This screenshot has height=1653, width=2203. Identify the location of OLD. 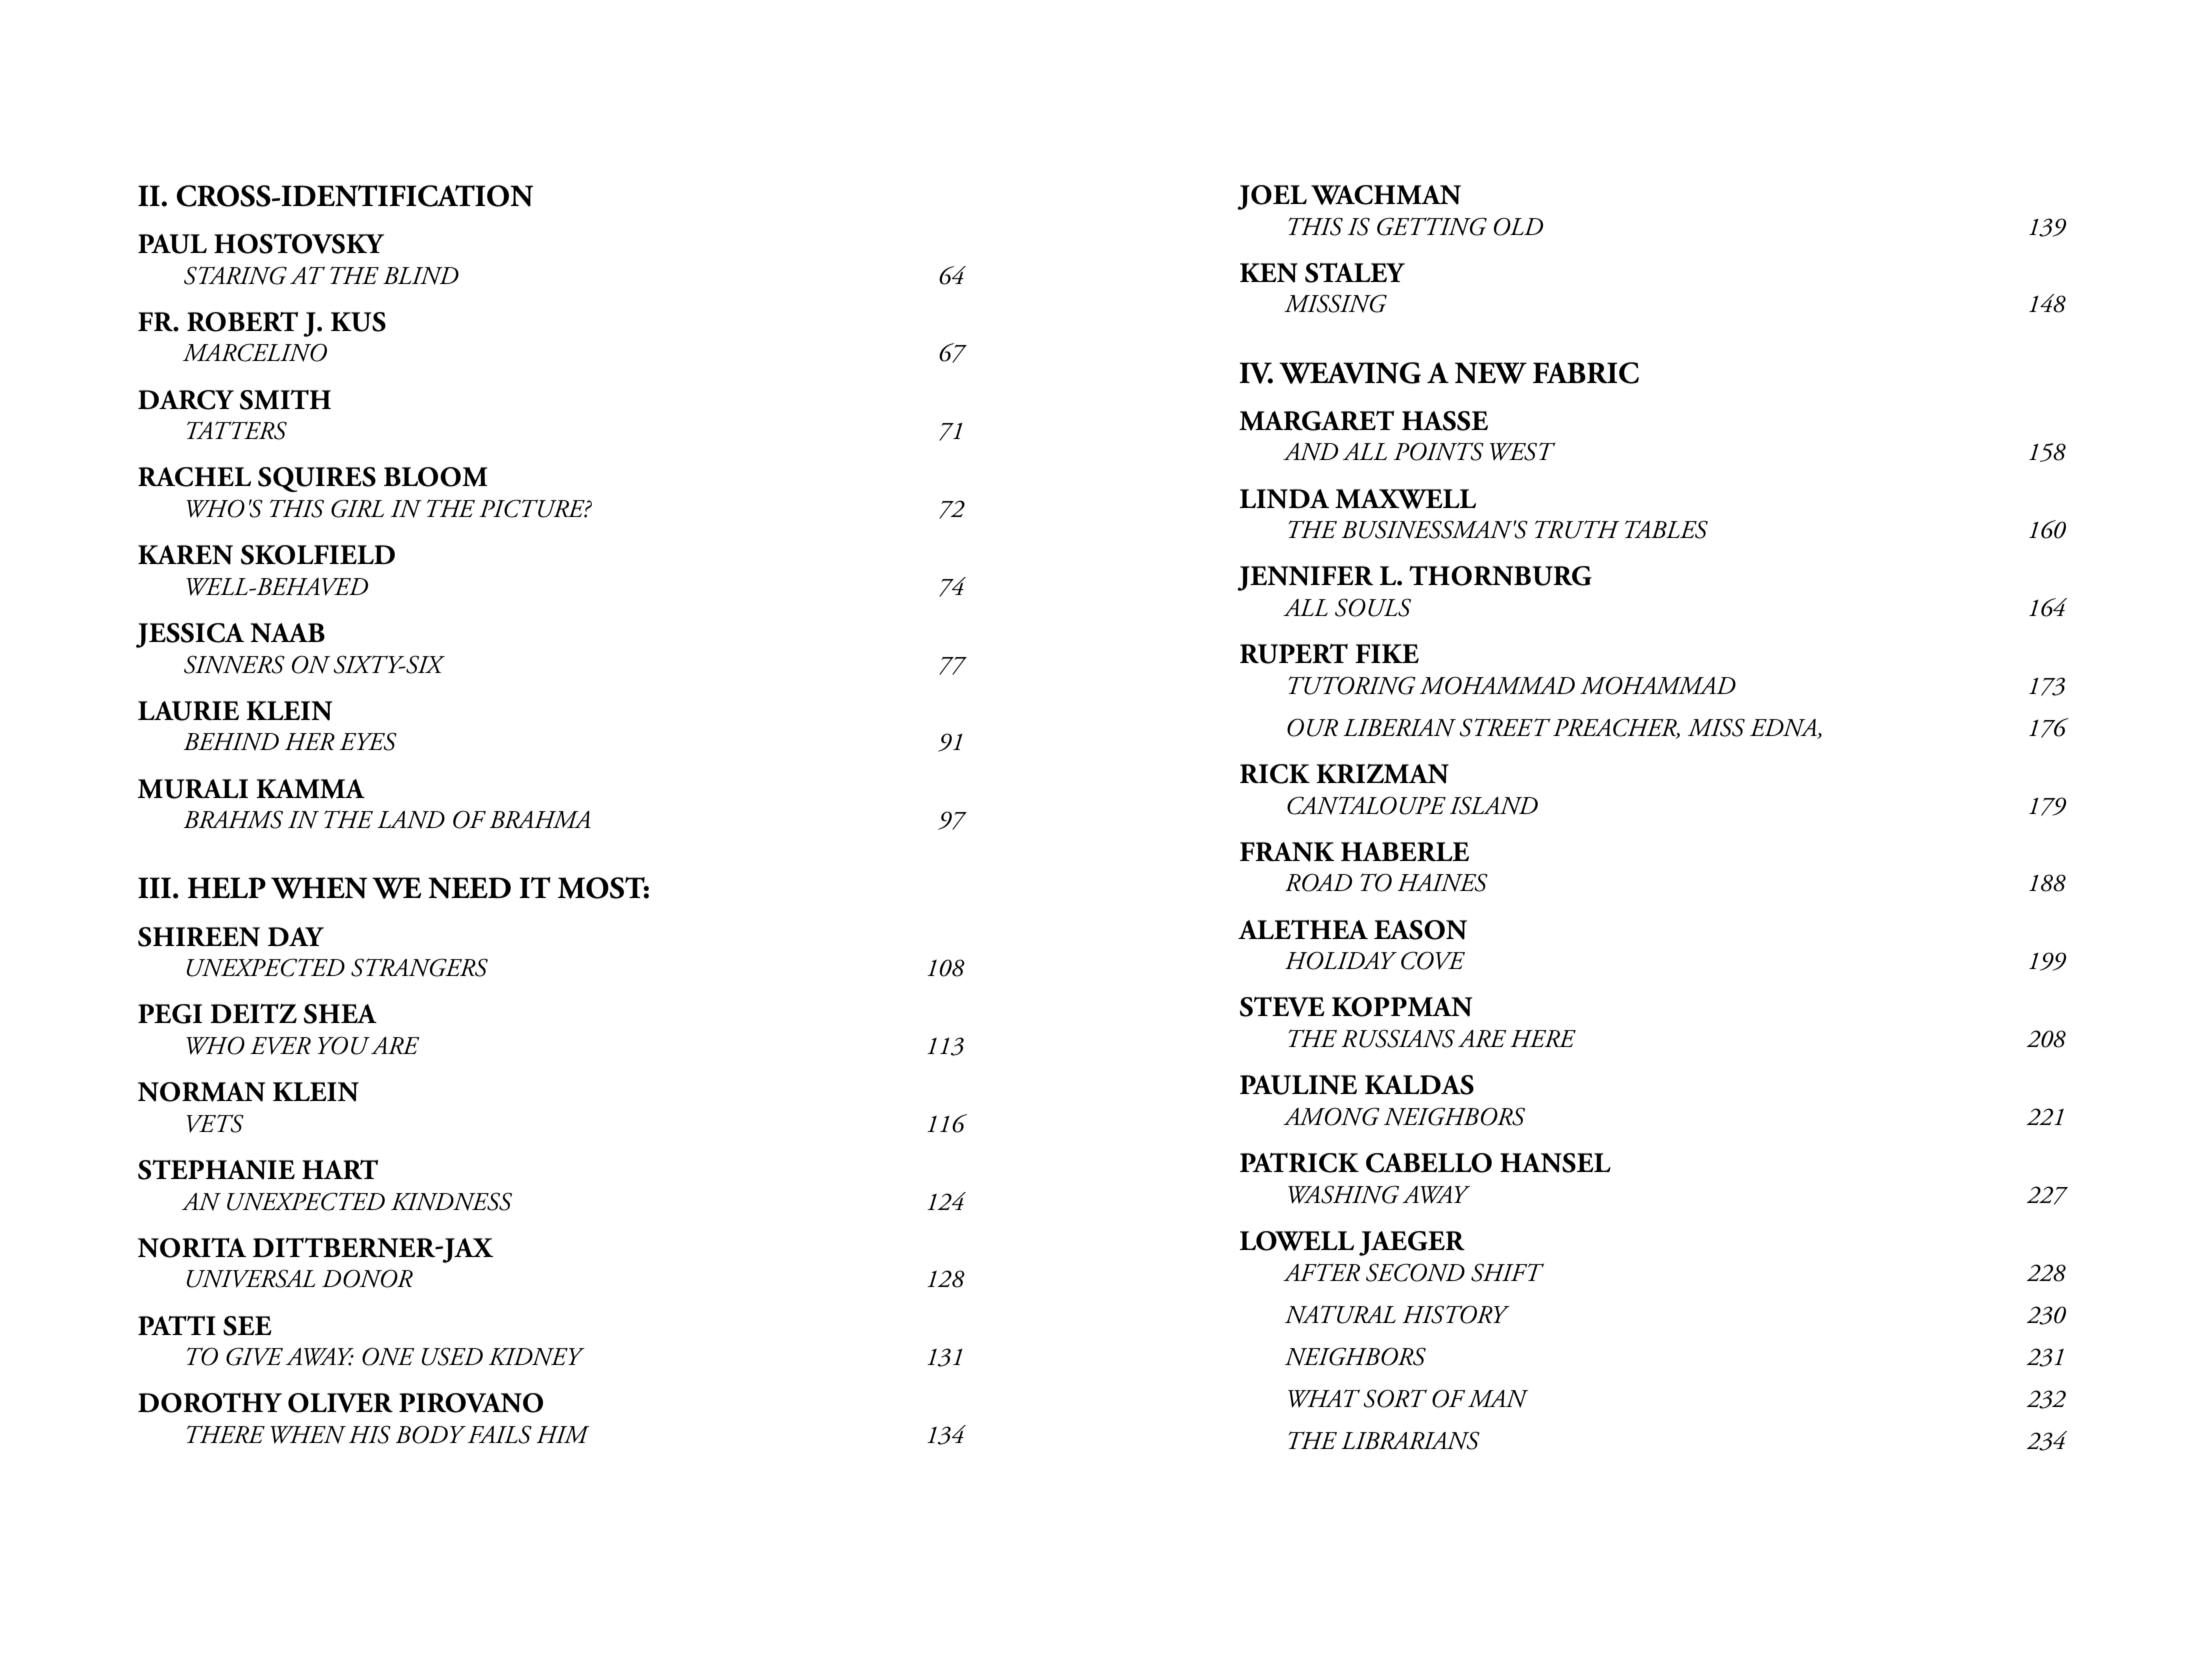
(1518, 226).
